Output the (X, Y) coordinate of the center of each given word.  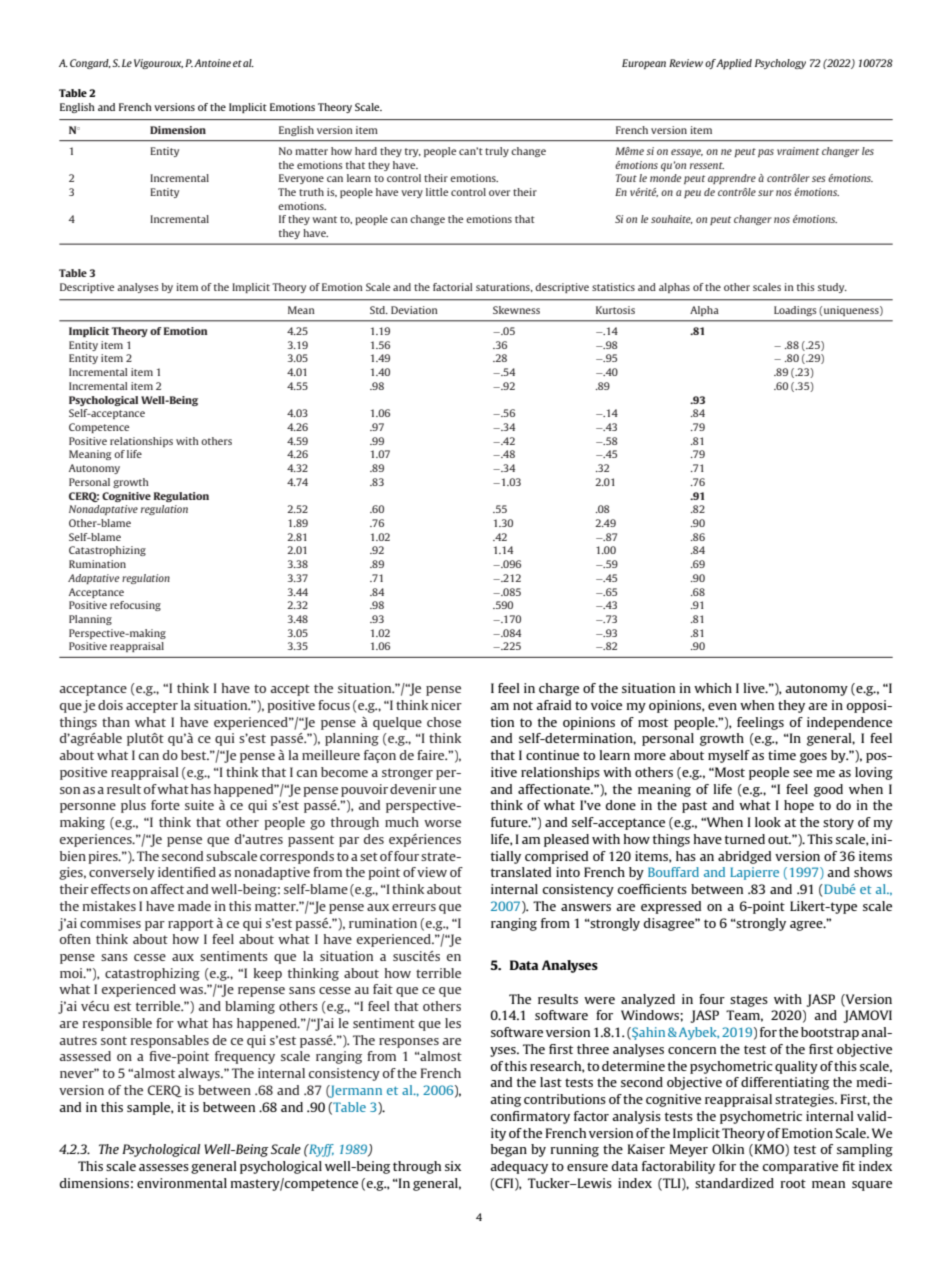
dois (110, 705)
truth (311, 192)
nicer (446, 705)
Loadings (795, 311)
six (453, 1166)
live (755, 688)
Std (379, 310)
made (194, 906)
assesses (164, 1167)
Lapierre (754, 873)
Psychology (780, 64)
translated (521, 872)
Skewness (516, 310)
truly (497, 152)
